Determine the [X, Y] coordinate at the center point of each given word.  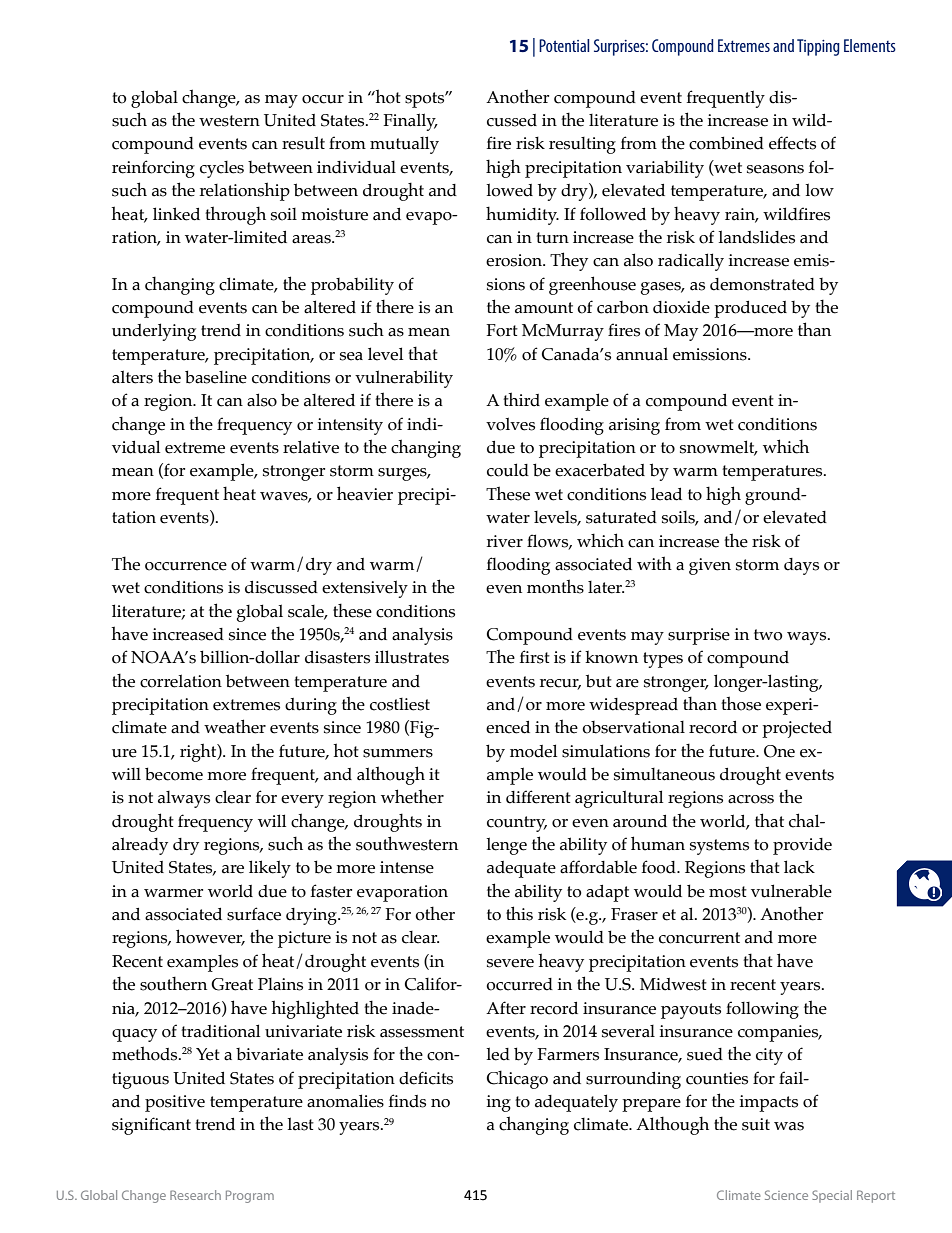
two [768, 635]
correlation [181, 681]
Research [195, 1195]
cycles [222, 169]
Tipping [818, 47]
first [535, 657]
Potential [564, 45]
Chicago [517, 1079]
